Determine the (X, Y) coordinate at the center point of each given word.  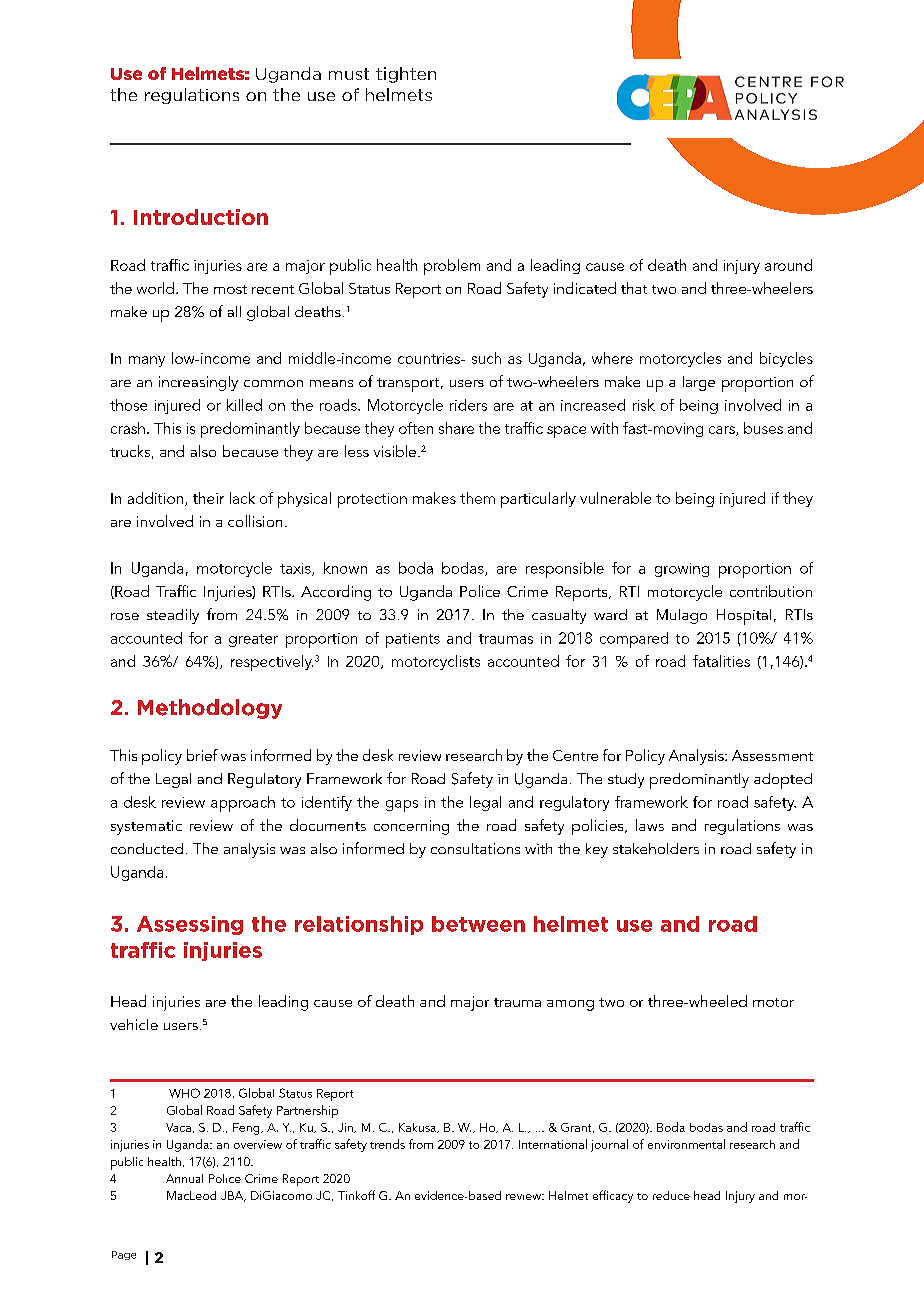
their (208, 498)
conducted (147, 848)
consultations (475, 848)
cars (723, 431)
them (477, 498)
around (788, 265)
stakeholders (656, 848)
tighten (406, 75)
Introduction (201, 217)
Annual (184, 1178)
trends (387, 1144)
